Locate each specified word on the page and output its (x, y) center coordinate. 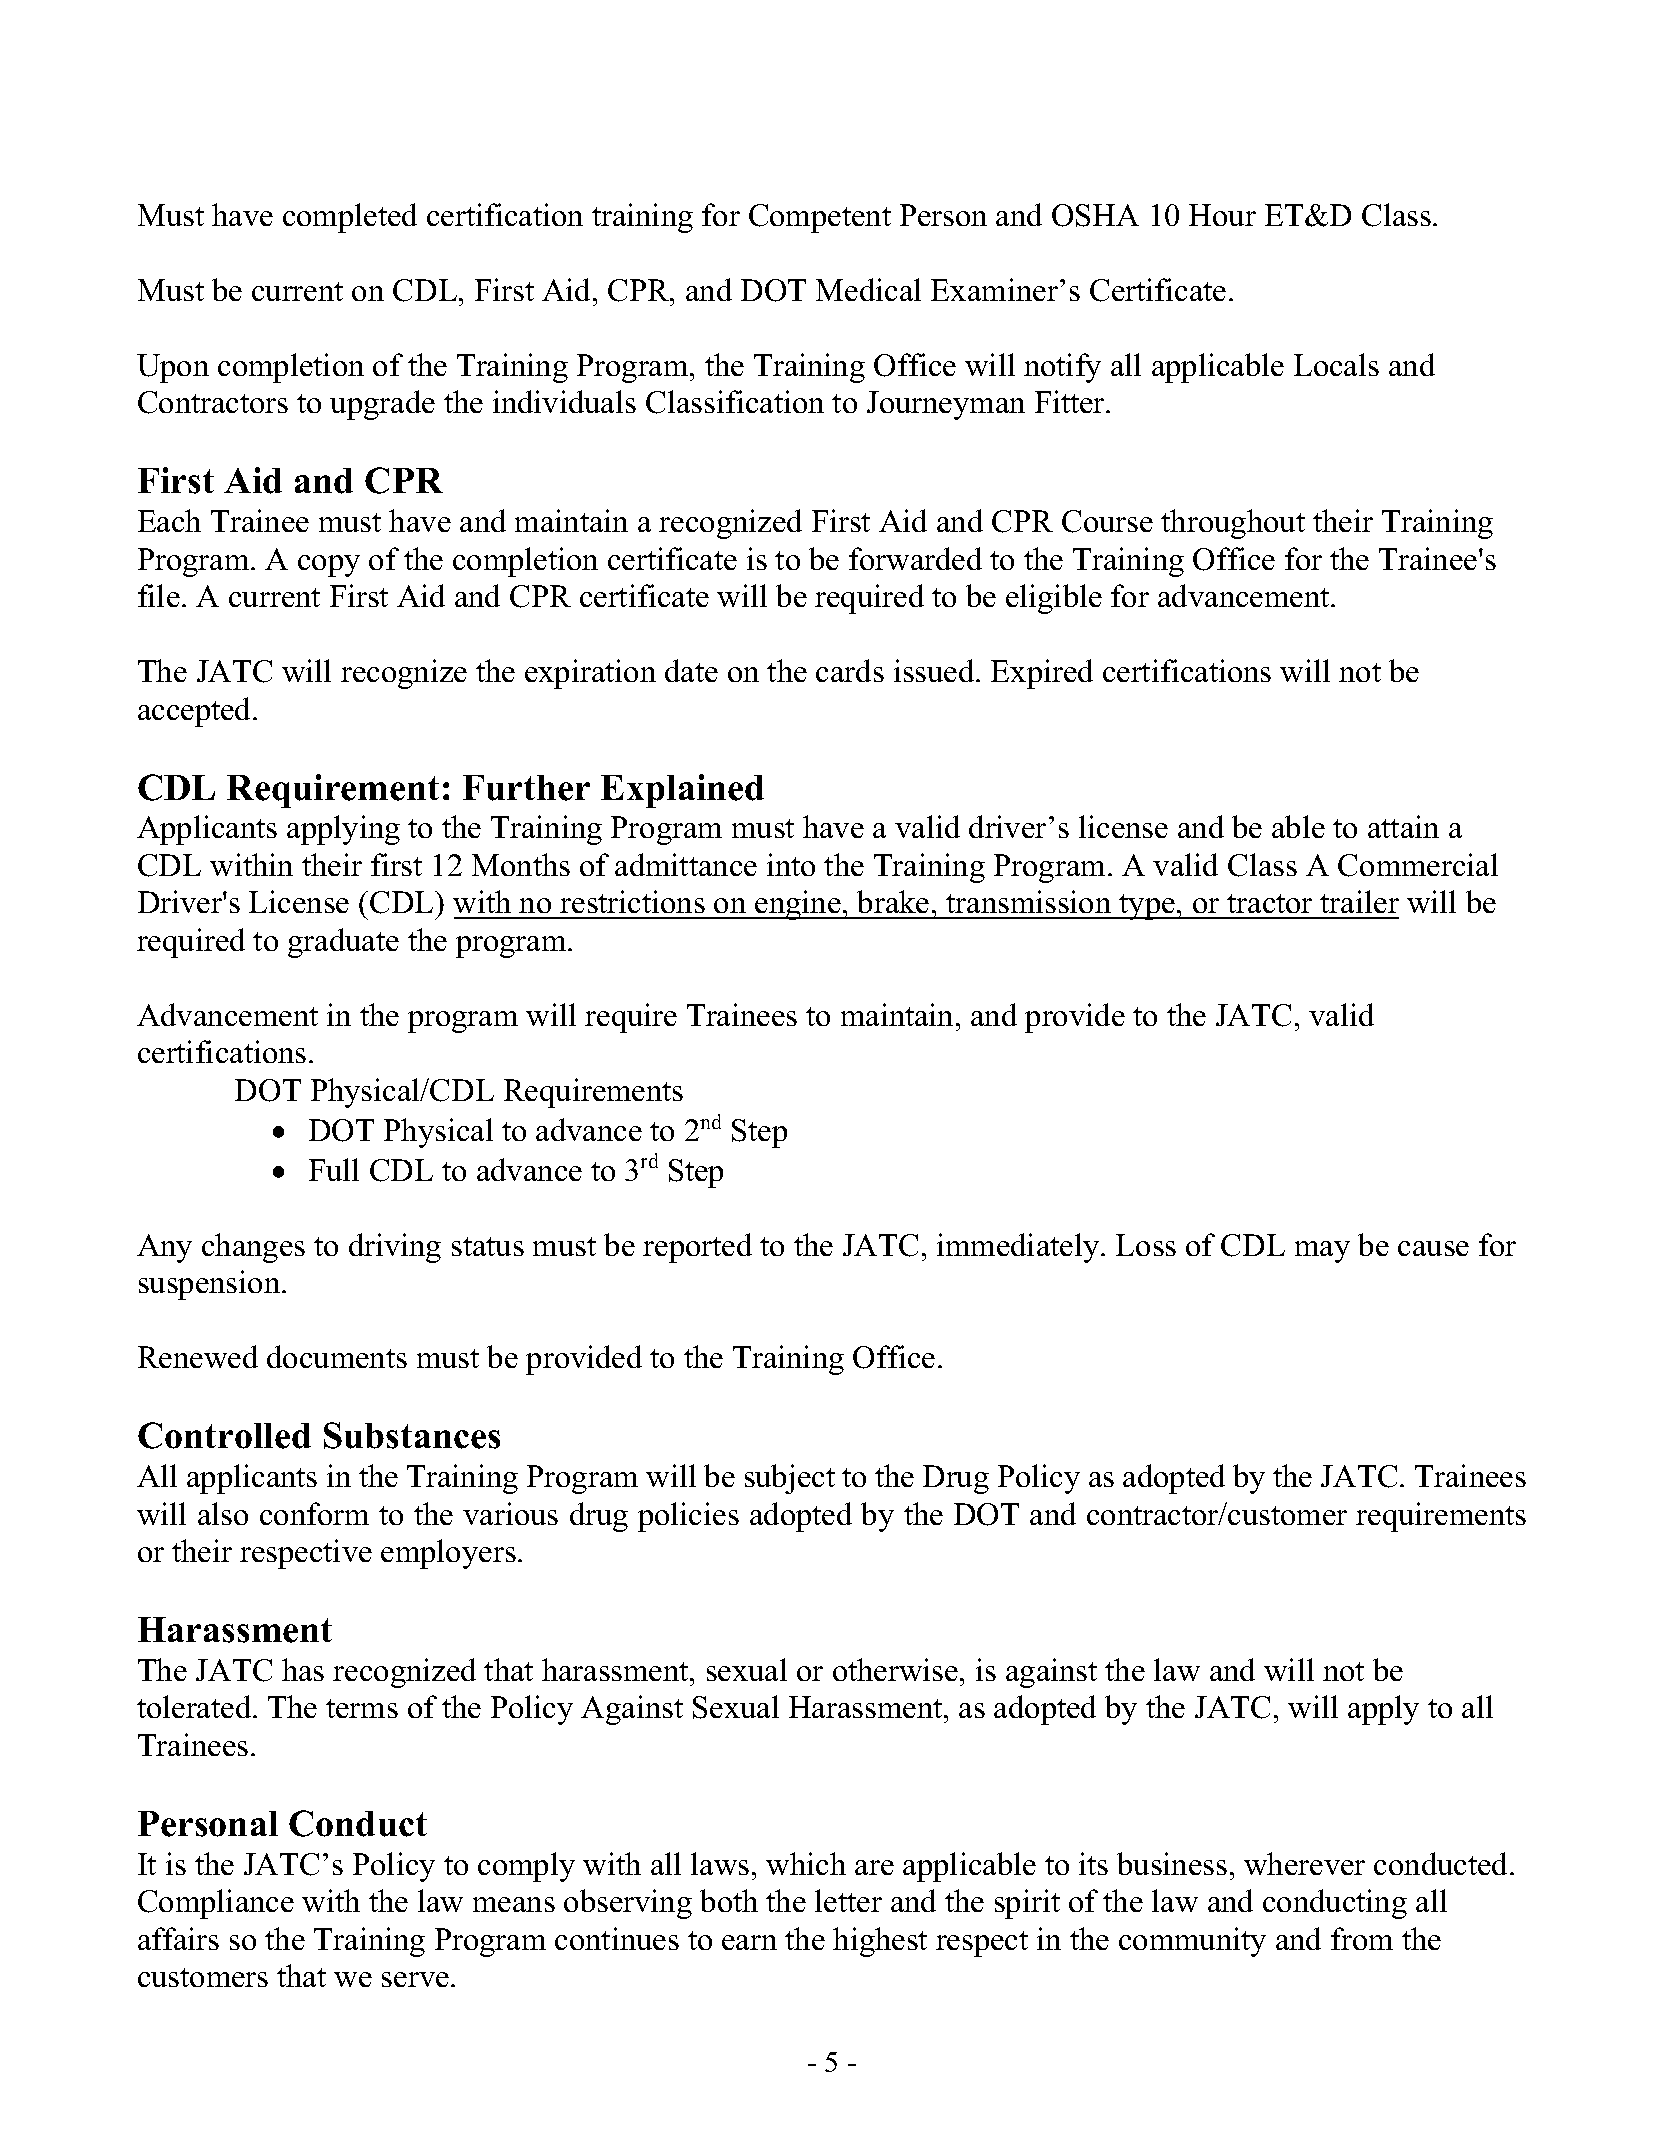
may (1322, 1252)
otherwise (897, 1669)
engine (798, 905)
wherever (1304, 1863)
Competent (820, 218)
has (303, 1669)
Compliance (216, 1904)
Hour (1222, 215)
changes (253, 1248)
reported (697, 1248)
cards (850, 670)
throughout (1233, 524)
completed (350, 218)
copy (329, 566)
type (1147, 907)
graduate (343, 943)
